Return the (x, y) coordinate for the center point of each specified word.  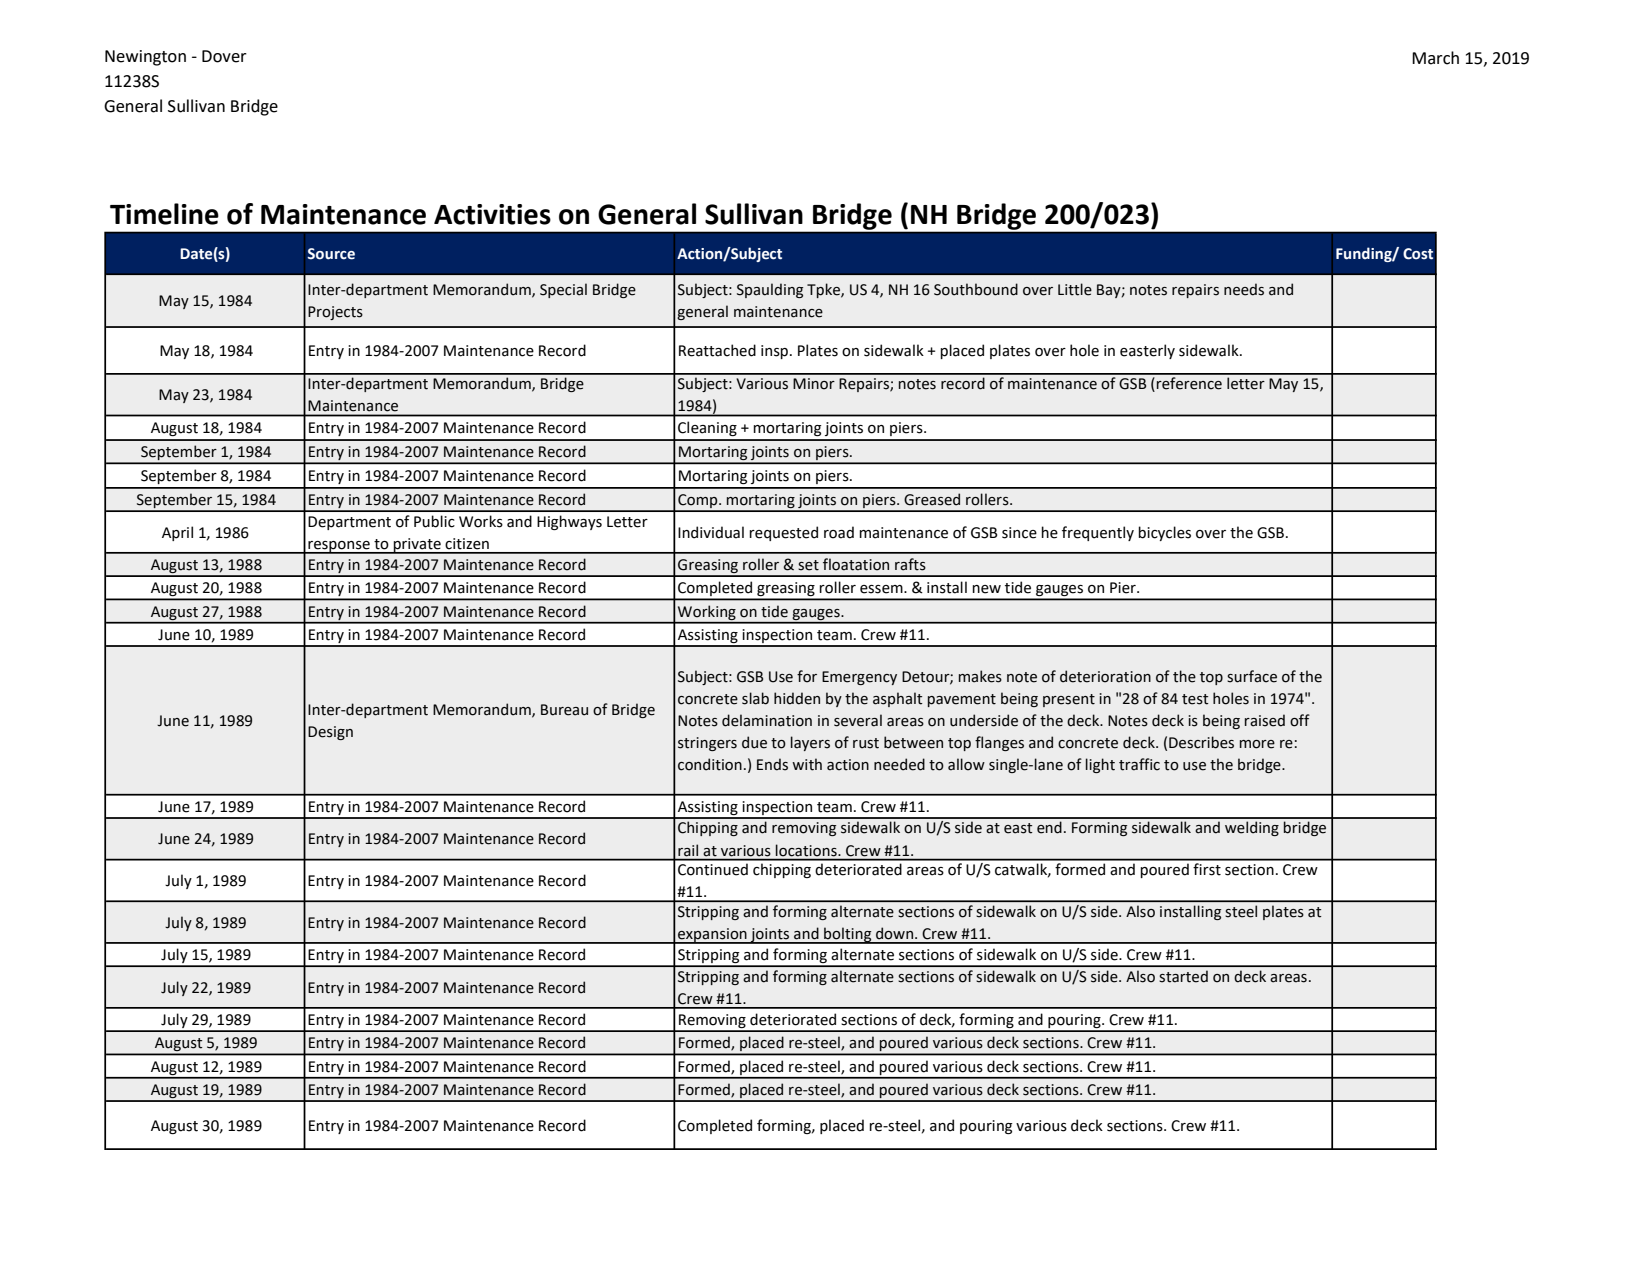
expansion (712, 936)
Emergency (859, 678)
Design (330, 733)
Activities (492, 214)
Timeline (164, 214)
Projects (335, 313)
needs (1244, 289)
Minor (814, 384)
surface (1252, 676)
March (1435, 58)
